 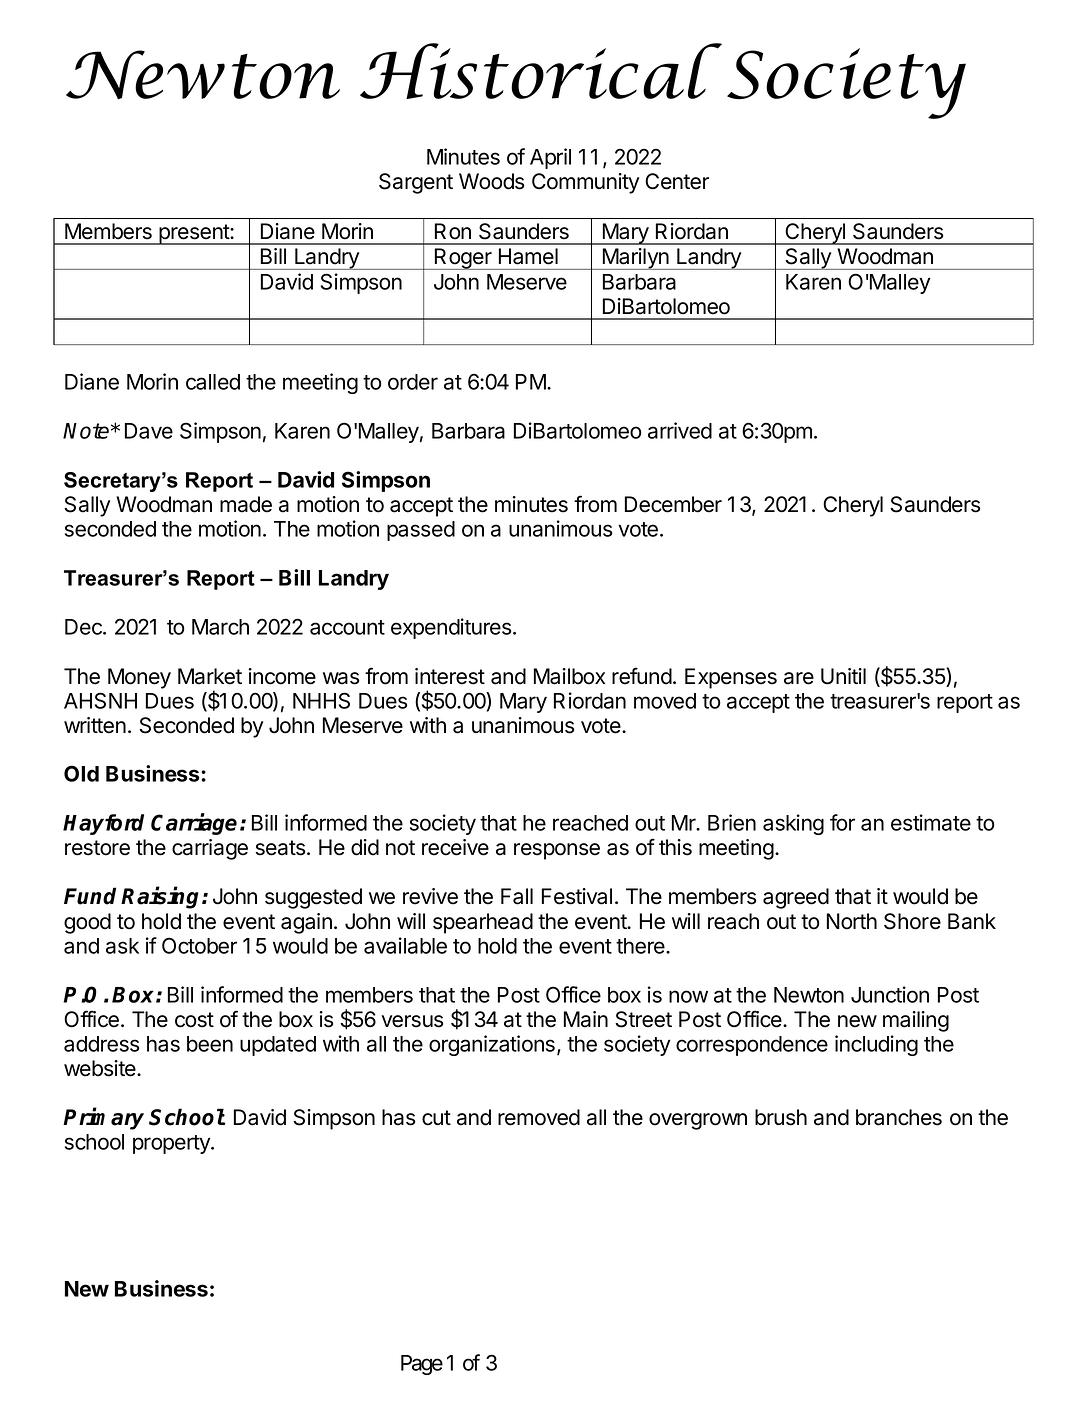 What do you see at coordinates (422, 1365) in the screenshot?
I see `Page` at bounding box center [422, 1365].
